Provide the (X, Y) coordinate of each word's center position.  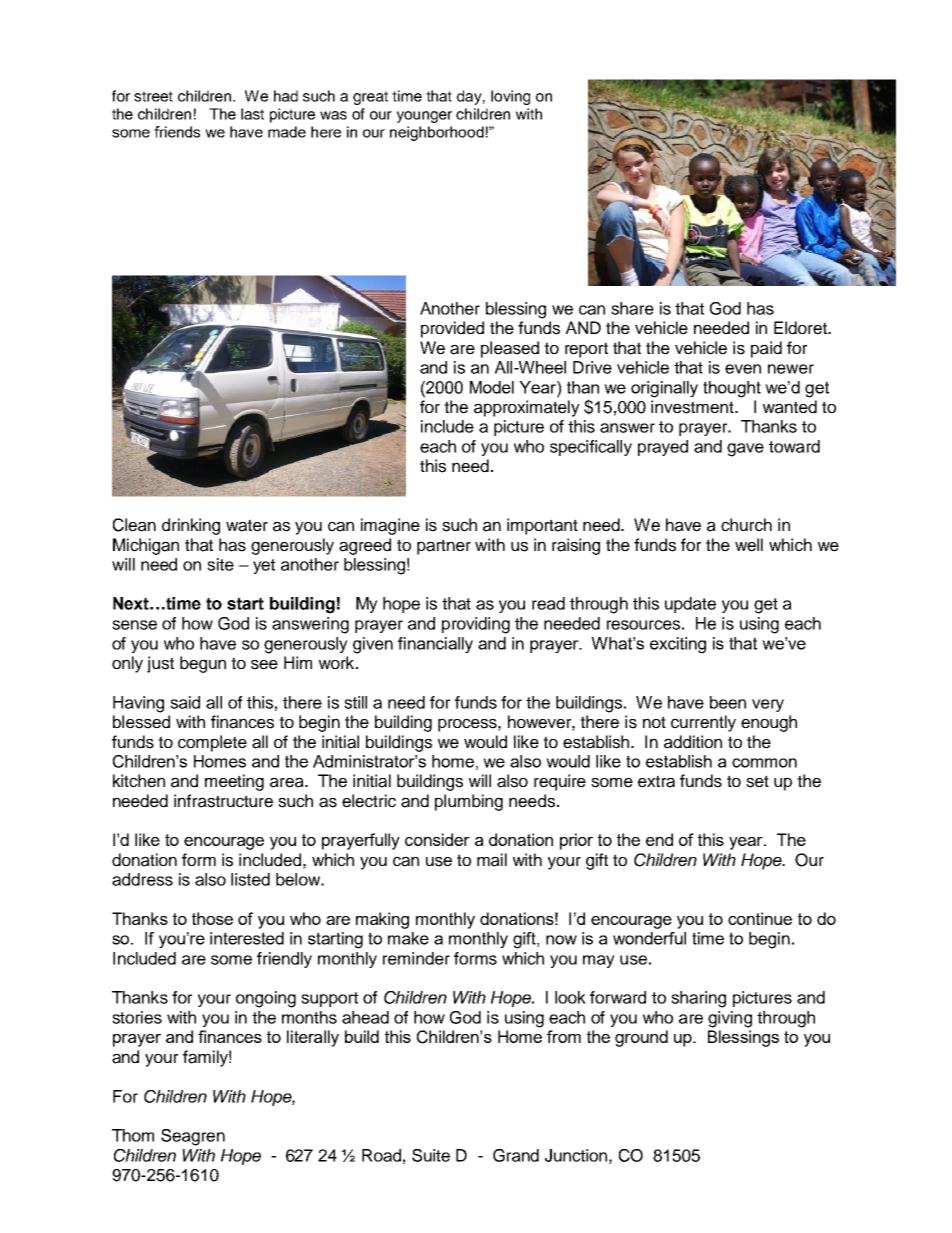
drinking (191, 526)
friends (177, 132)
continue (760, 918)
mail (492, 860)
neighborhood (437, 133)
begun (203, 664)
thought (732, 389)
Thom (133, 1135)
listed (250, 879)
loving (510, 97)
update (690, 605)
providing (476, 625)
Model (492, 387)
